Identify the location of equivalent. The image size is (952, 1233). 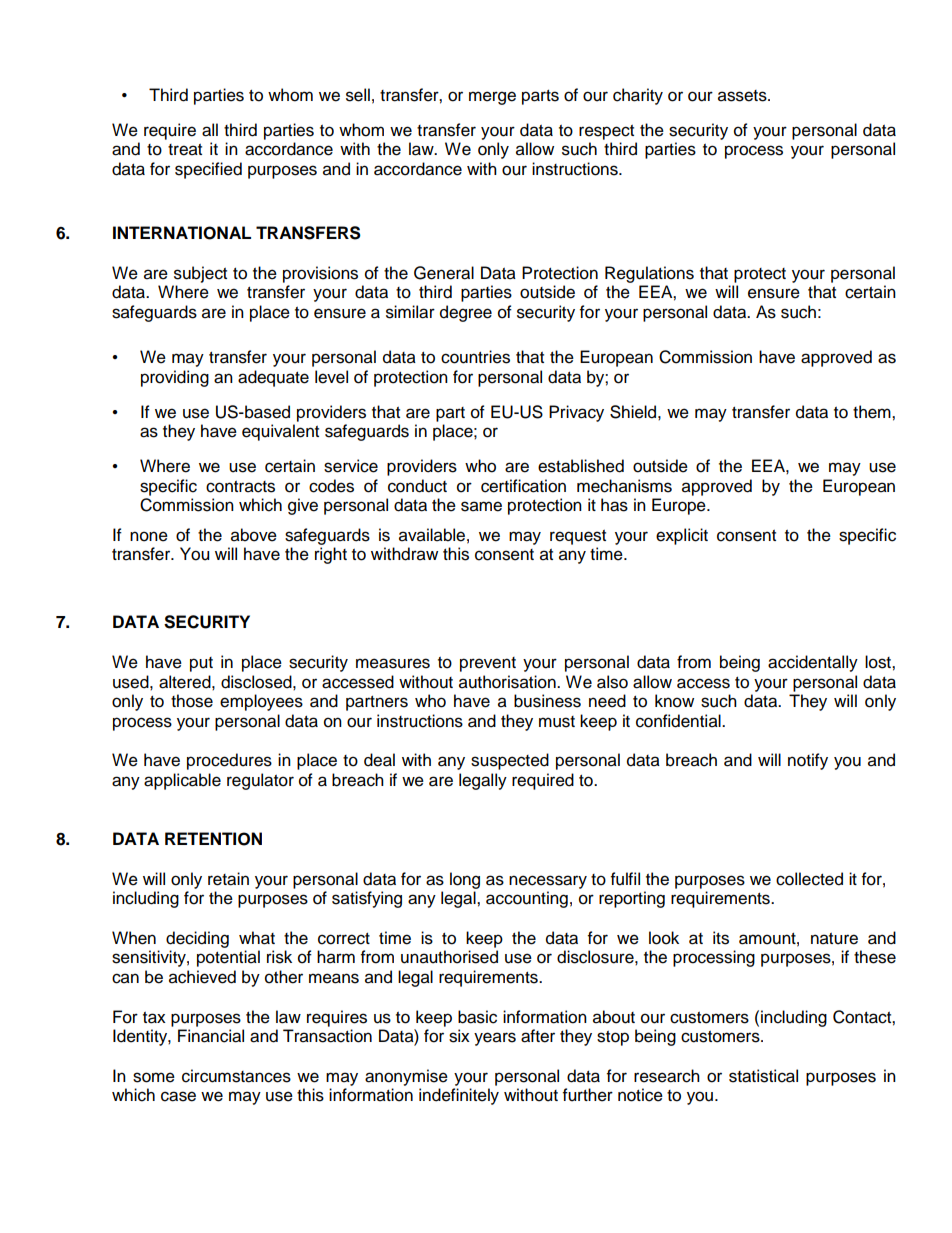
(280, 432).
